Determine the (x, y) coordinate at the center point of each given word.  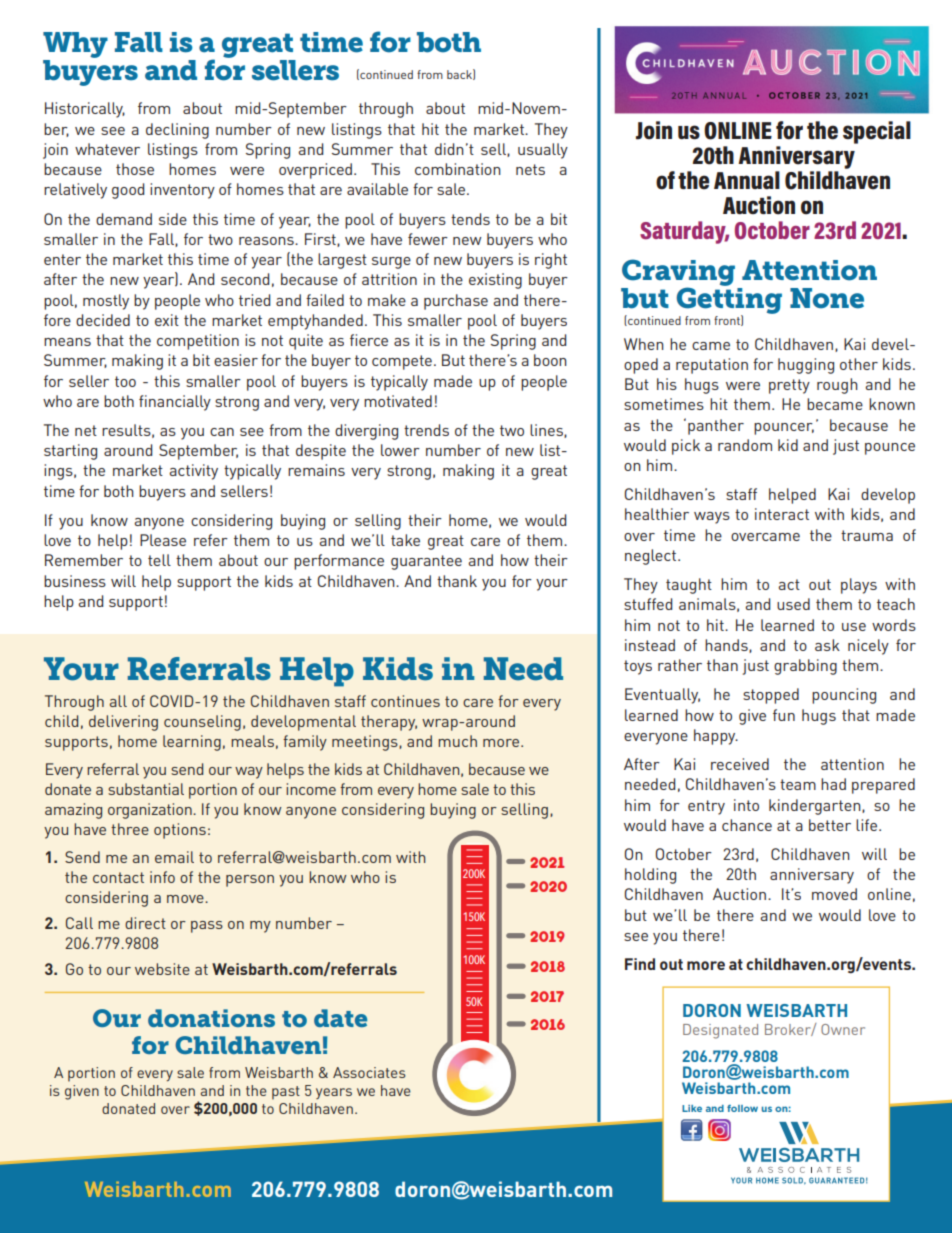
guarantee (426, 562)
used (793, 604)
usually (543, 151)
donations (211, 1018)
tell (159, 560)
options (180, 831)
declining (177, 131)
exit (167, 320)
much (457, 741)
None (827, 298)
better (830, 825)
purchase (456, 302)
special (877, 132)
